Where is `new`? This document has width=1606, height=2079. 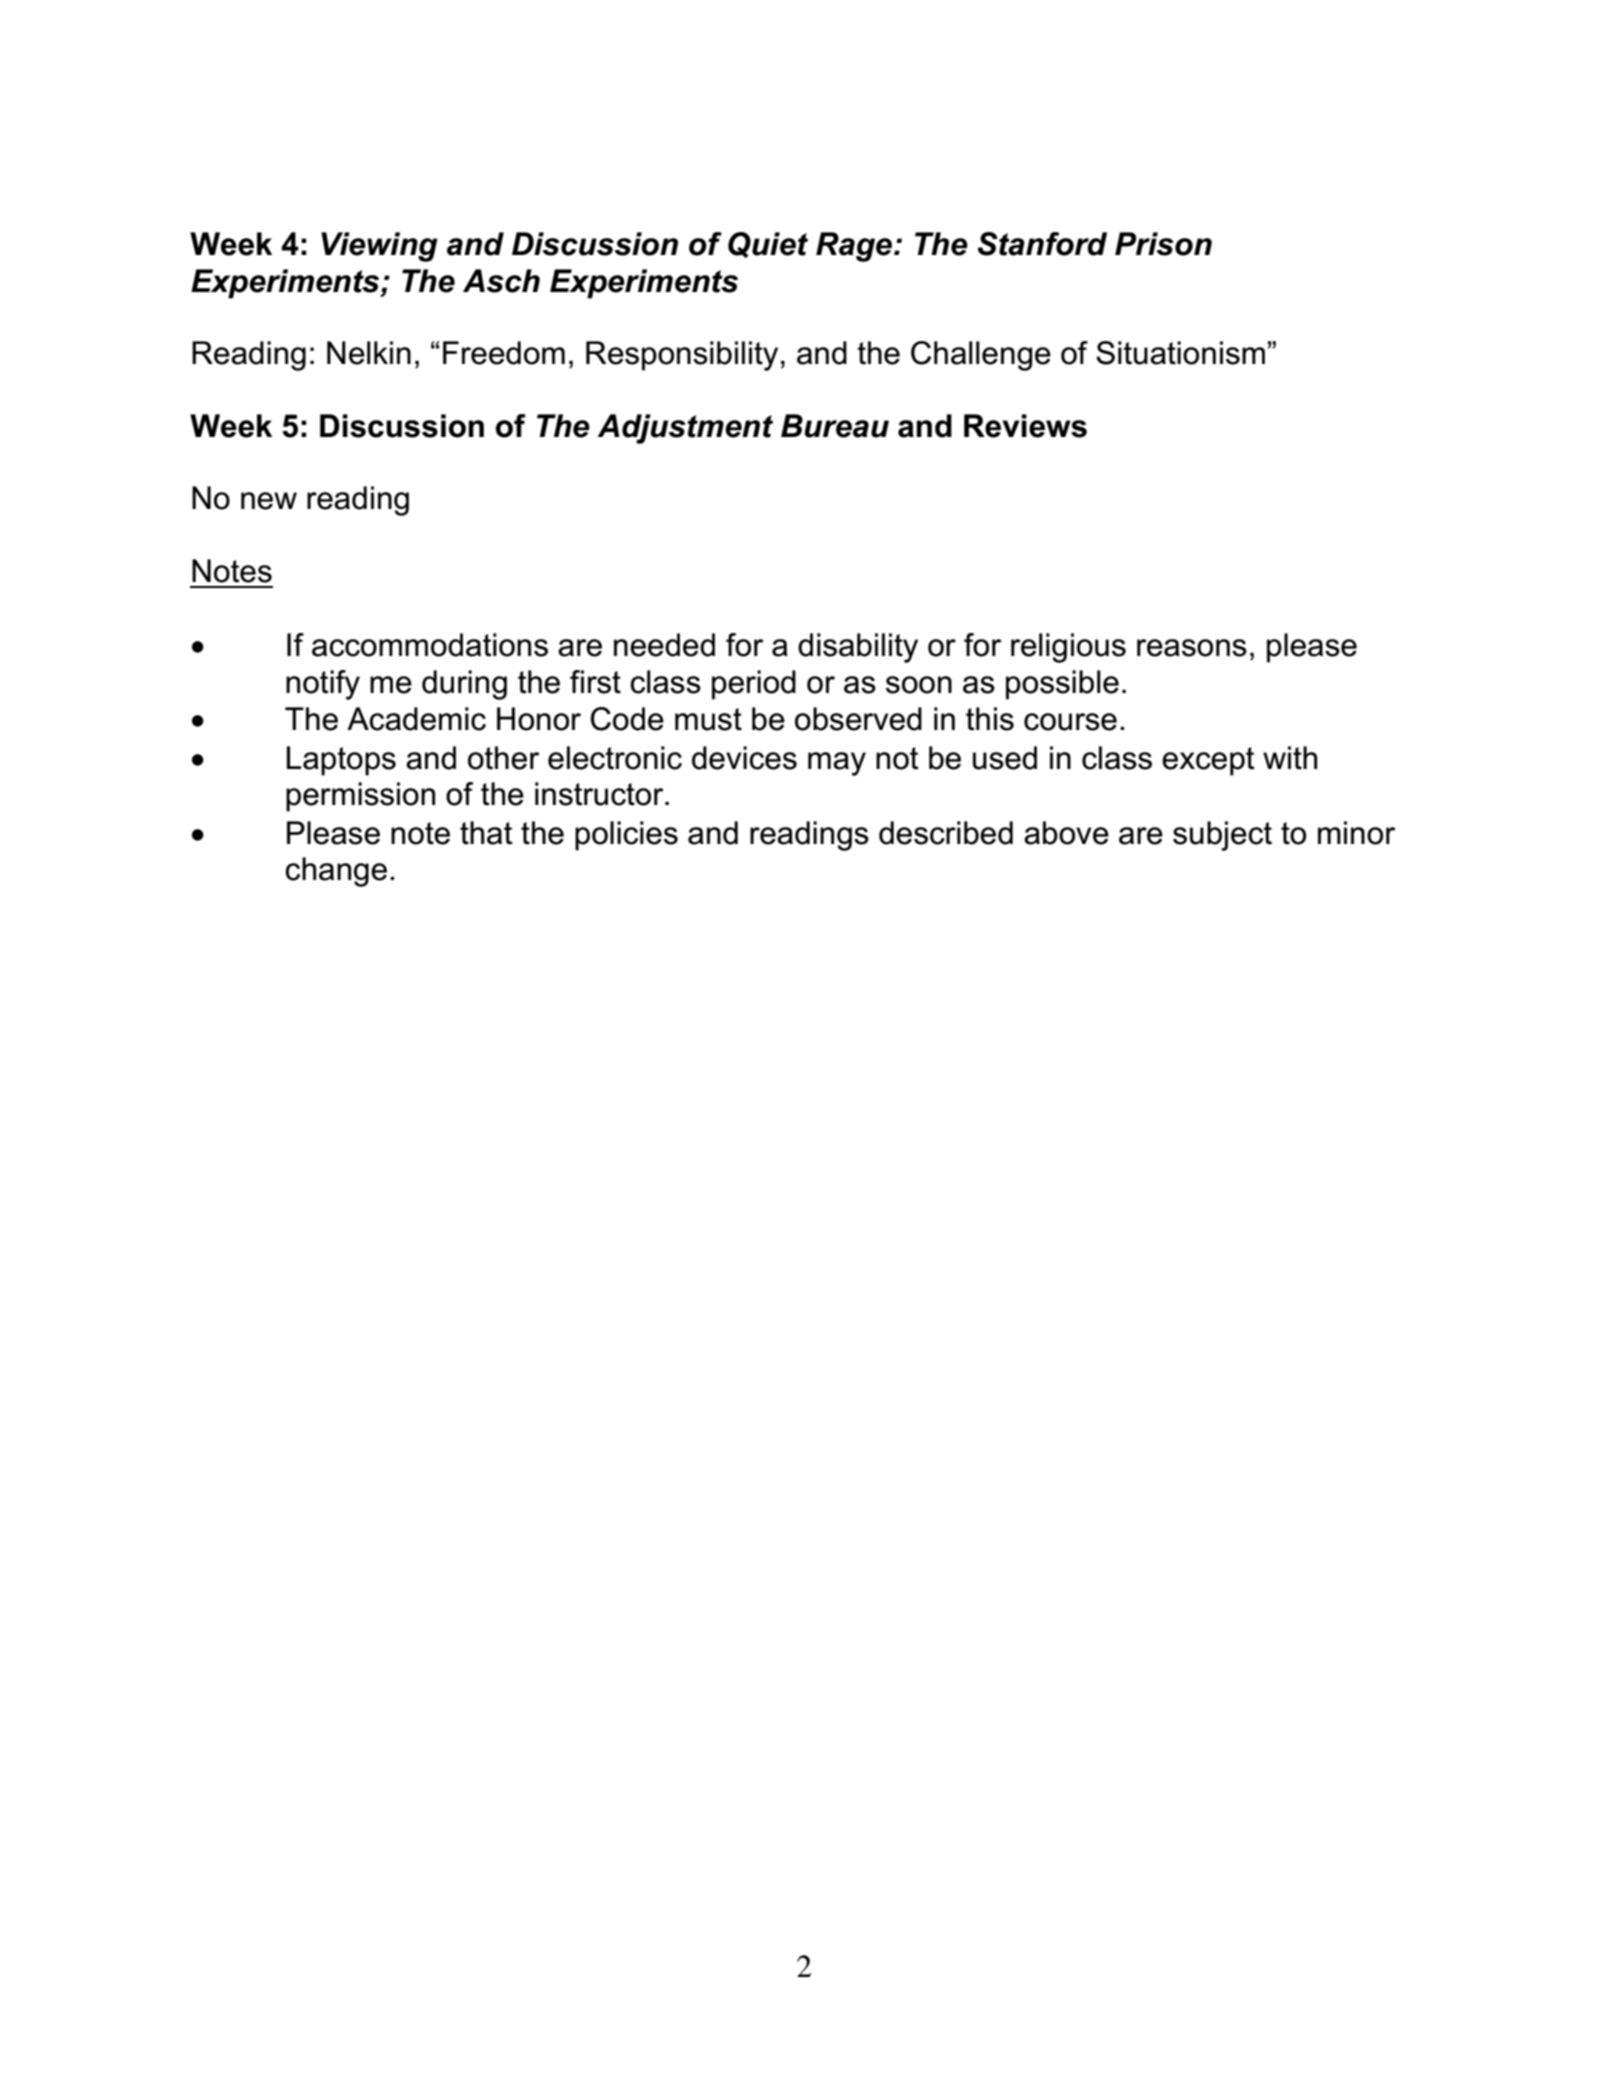 new is located at coordinates (269, 501).
